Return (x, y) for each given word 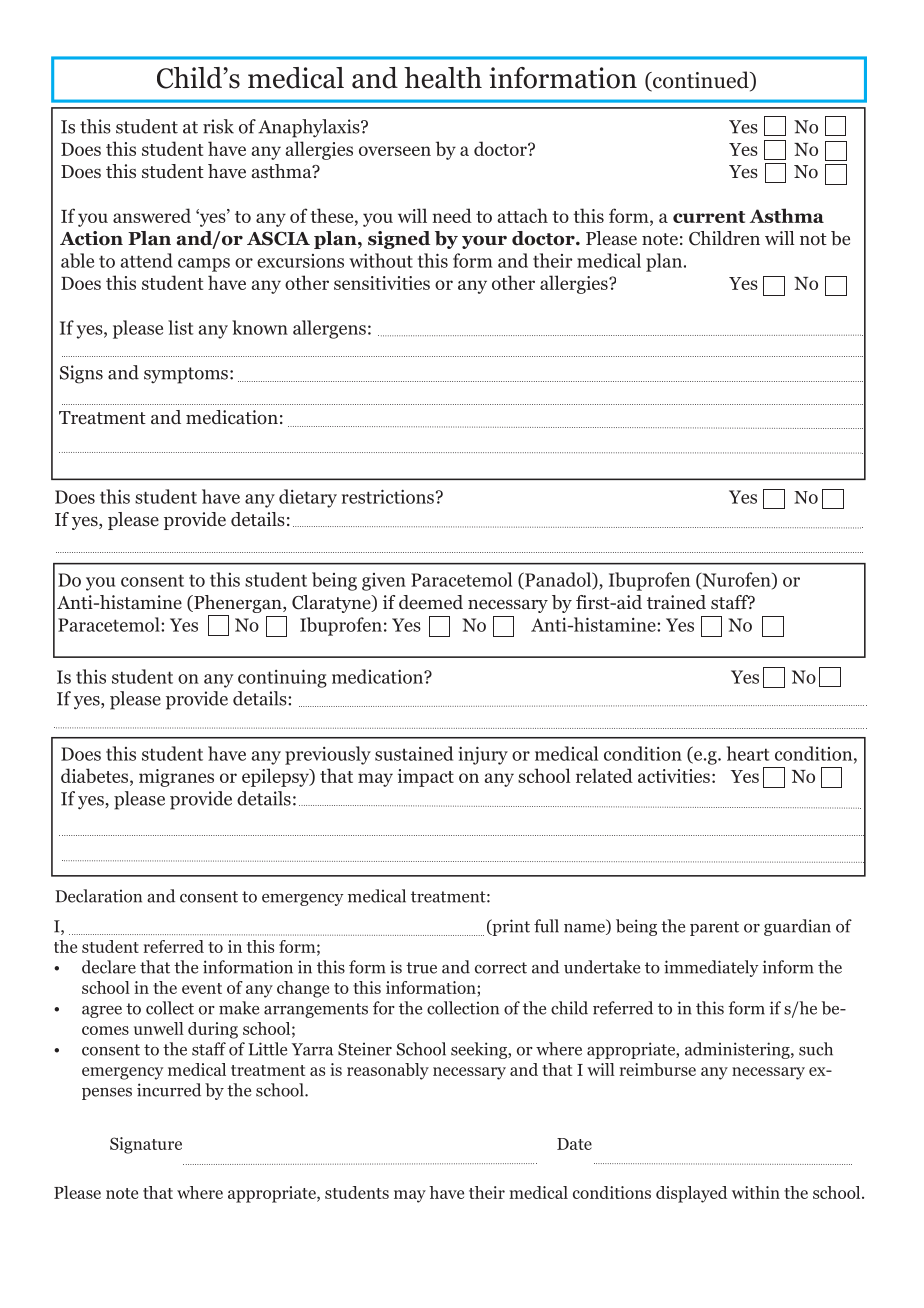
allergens (329, 329)
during (213, 1030)
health (443, 78)
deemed (431, 602)
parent (714, 928)
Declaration (98, 896)
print (510, 927)
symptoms (186, 375)
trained (676, 602)
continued (701, 81)
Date (574, 1144)
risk (218, 126)
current (709, 217)
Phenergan (238, 605)
